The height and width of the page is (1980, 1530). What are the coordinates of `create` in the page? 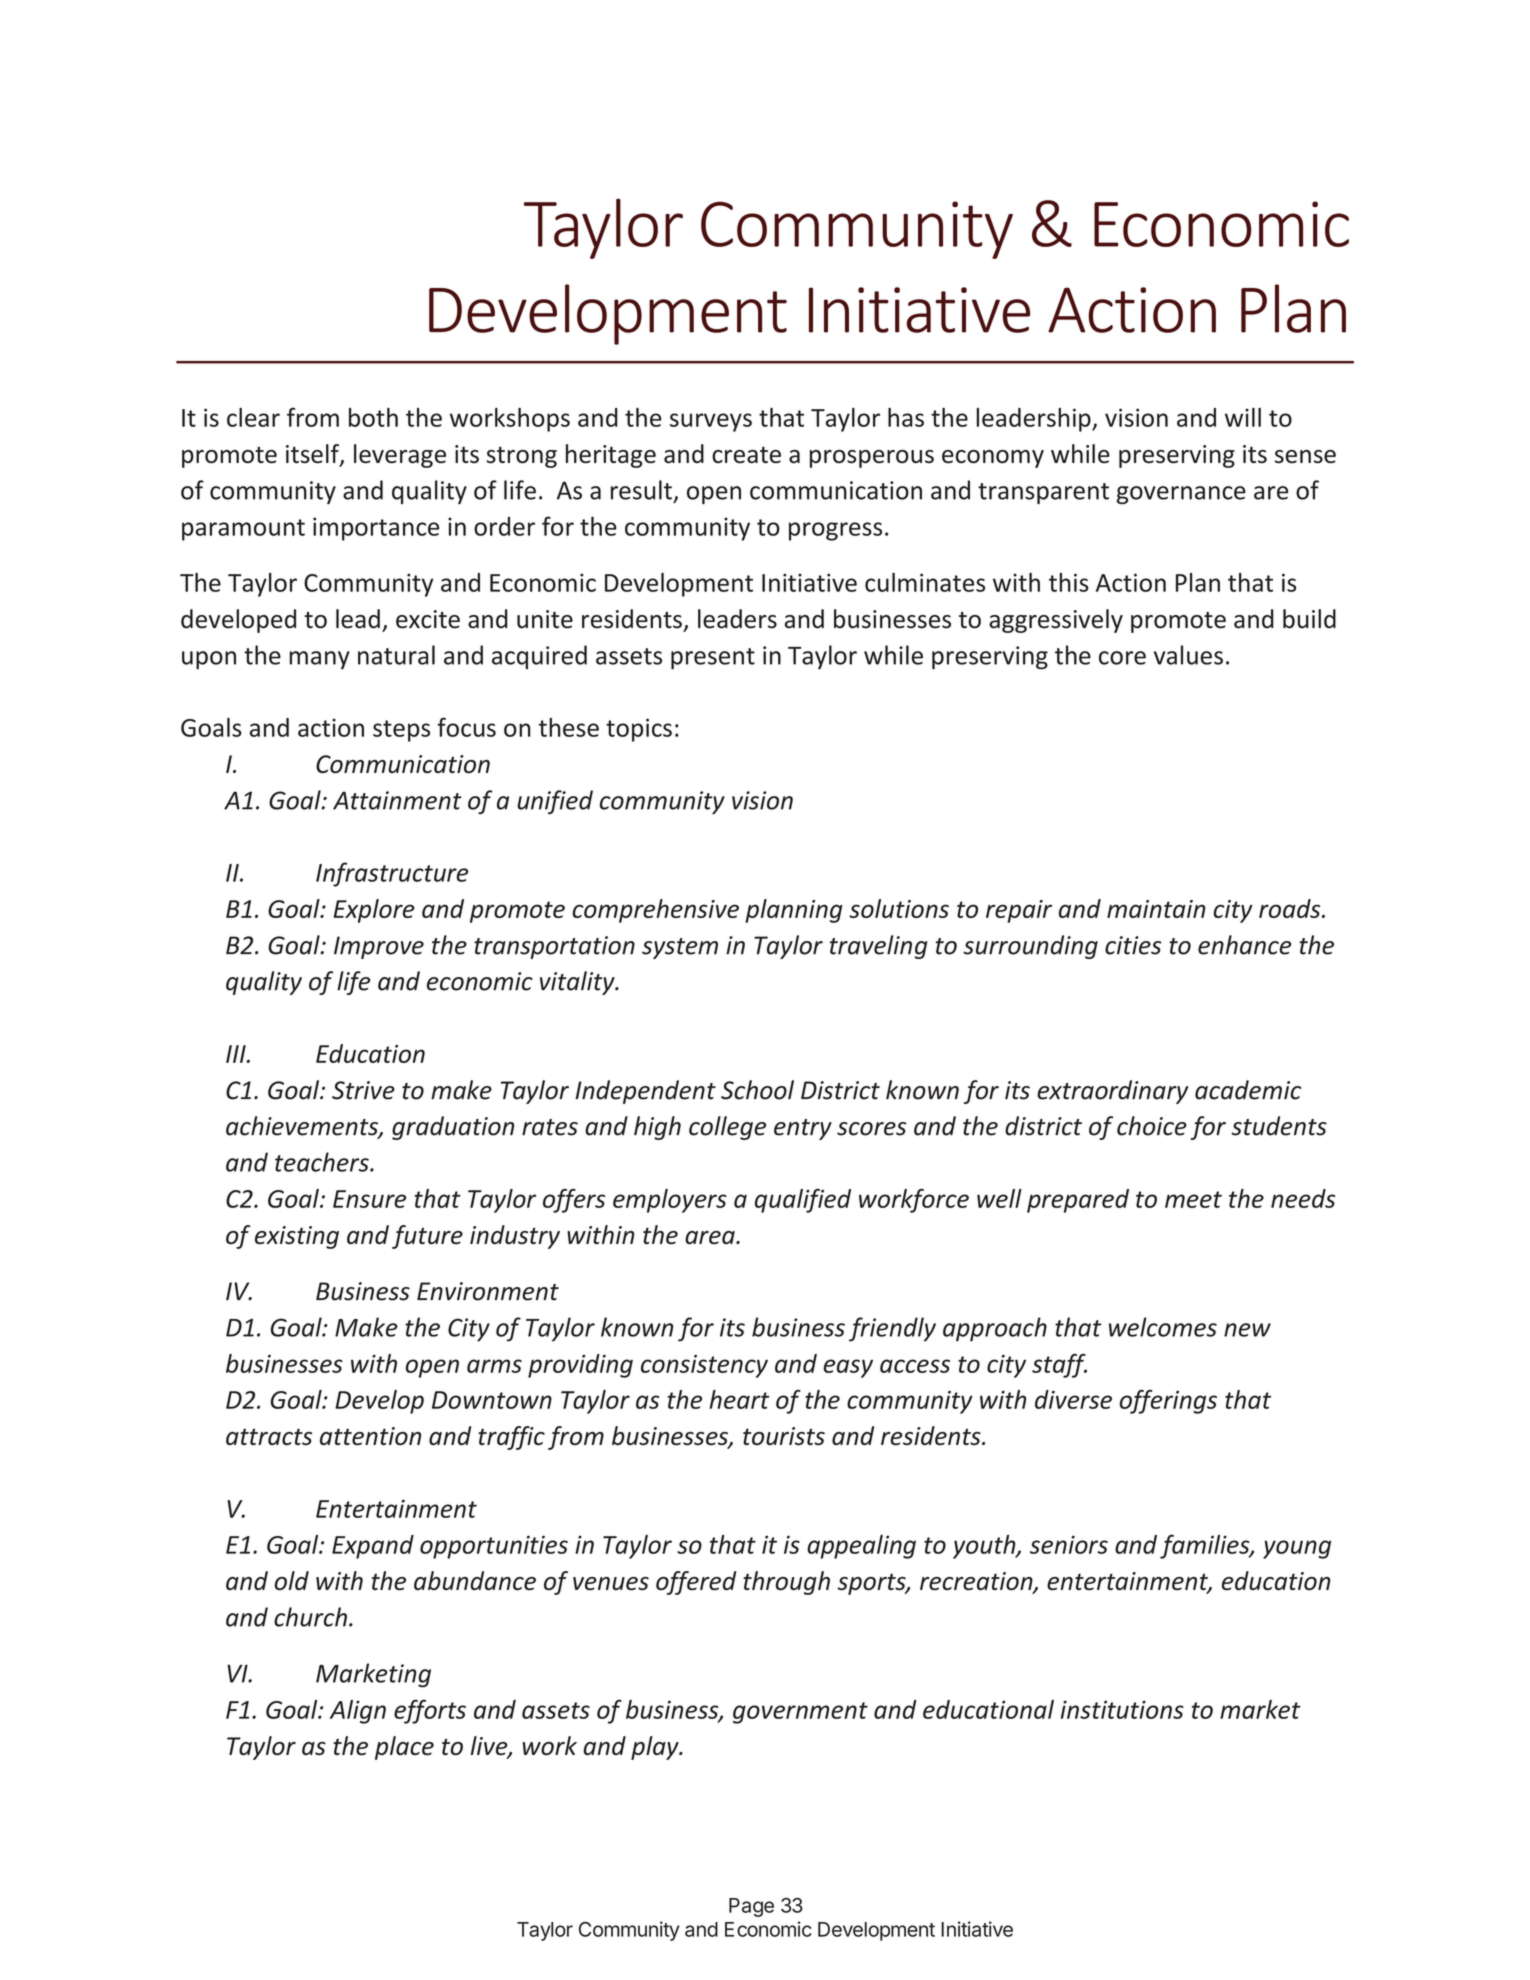 It's located at (746, 455).
